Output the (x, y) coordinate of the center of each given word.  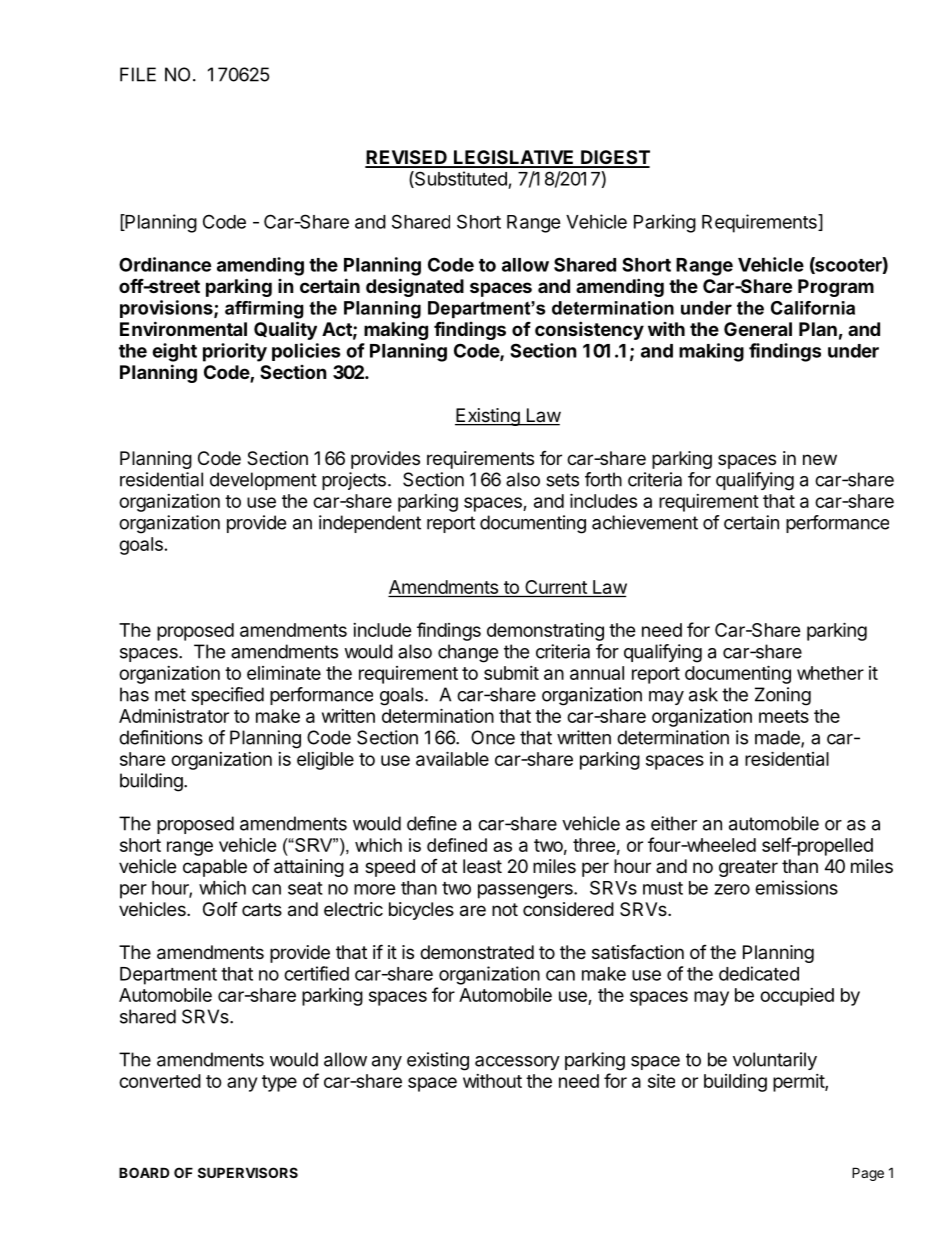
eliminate (284, 673)
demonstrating (545, 632)
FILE (138, 74)
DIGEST (614, 158)
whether (830, 673)
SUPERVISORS (248, 1172)
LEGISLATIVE (514, 158)
